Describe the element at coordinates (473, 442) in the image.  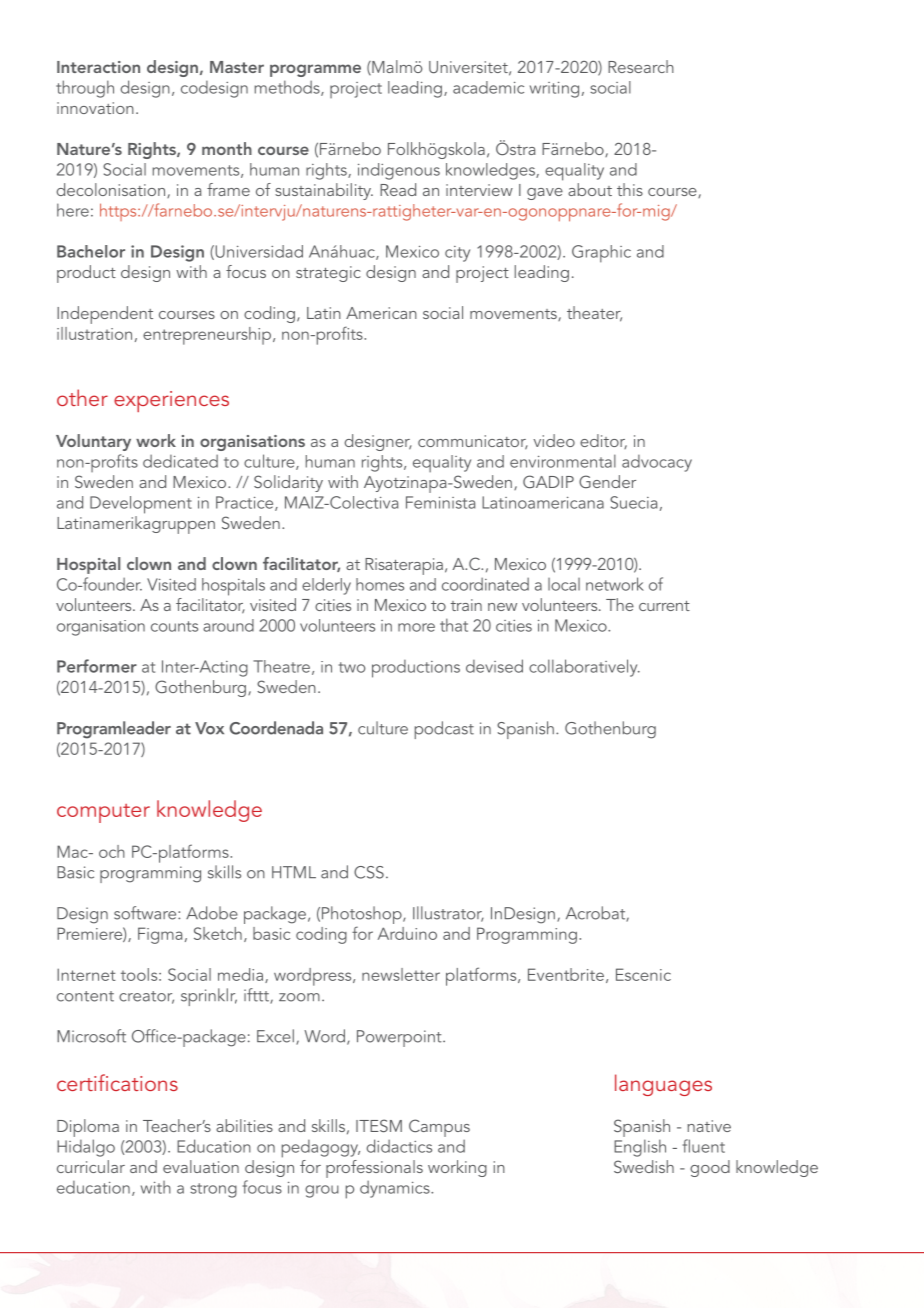
I see `communicator` at that location.
